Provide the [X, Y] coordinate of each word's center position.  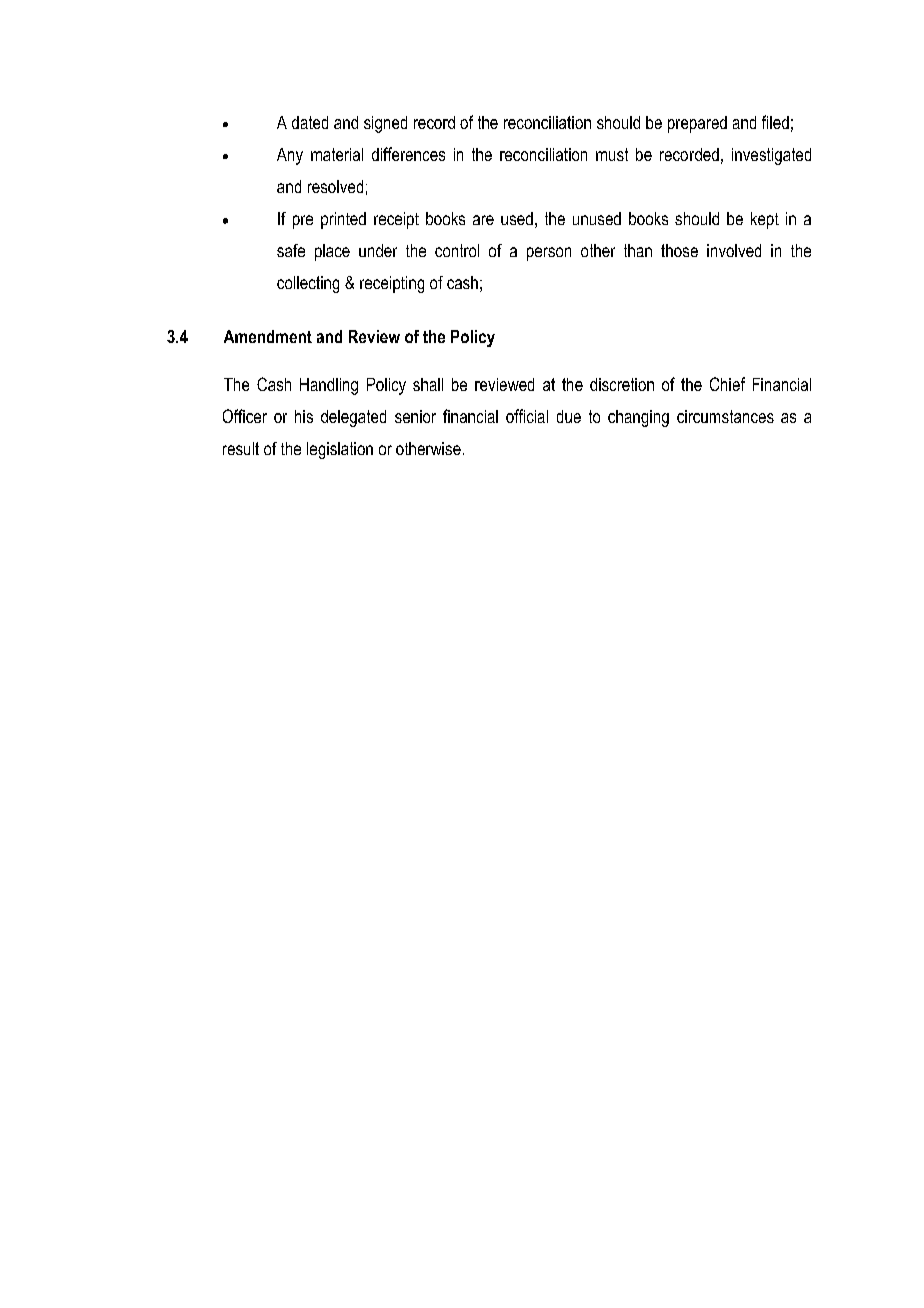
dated [310, 122]
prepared [697, 124]
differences [408, 154]
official [527, 416]
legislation [340, 450]
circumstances [725, 416]
